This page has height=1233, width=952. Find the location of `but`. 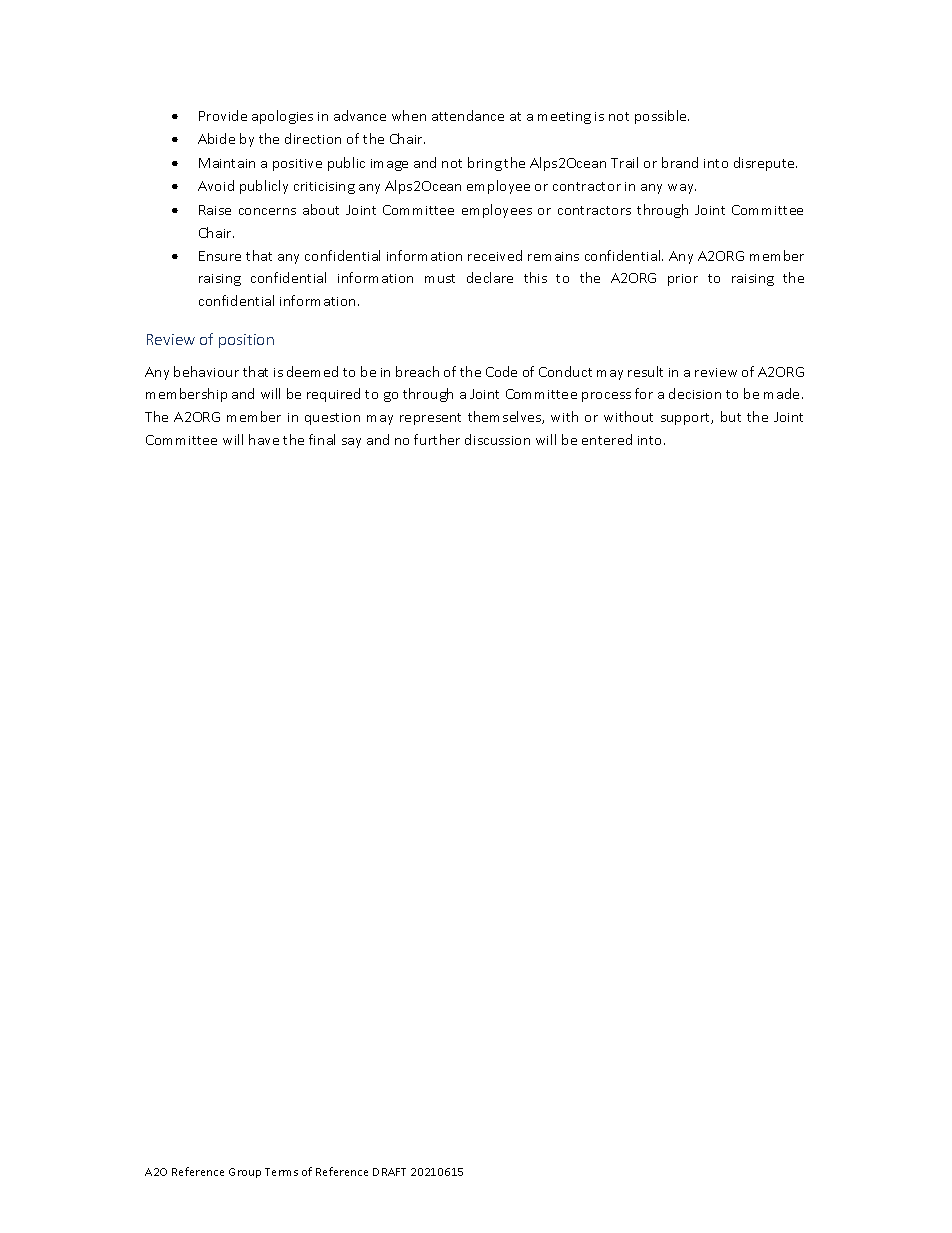

but is located at coordinates (731, 416).
